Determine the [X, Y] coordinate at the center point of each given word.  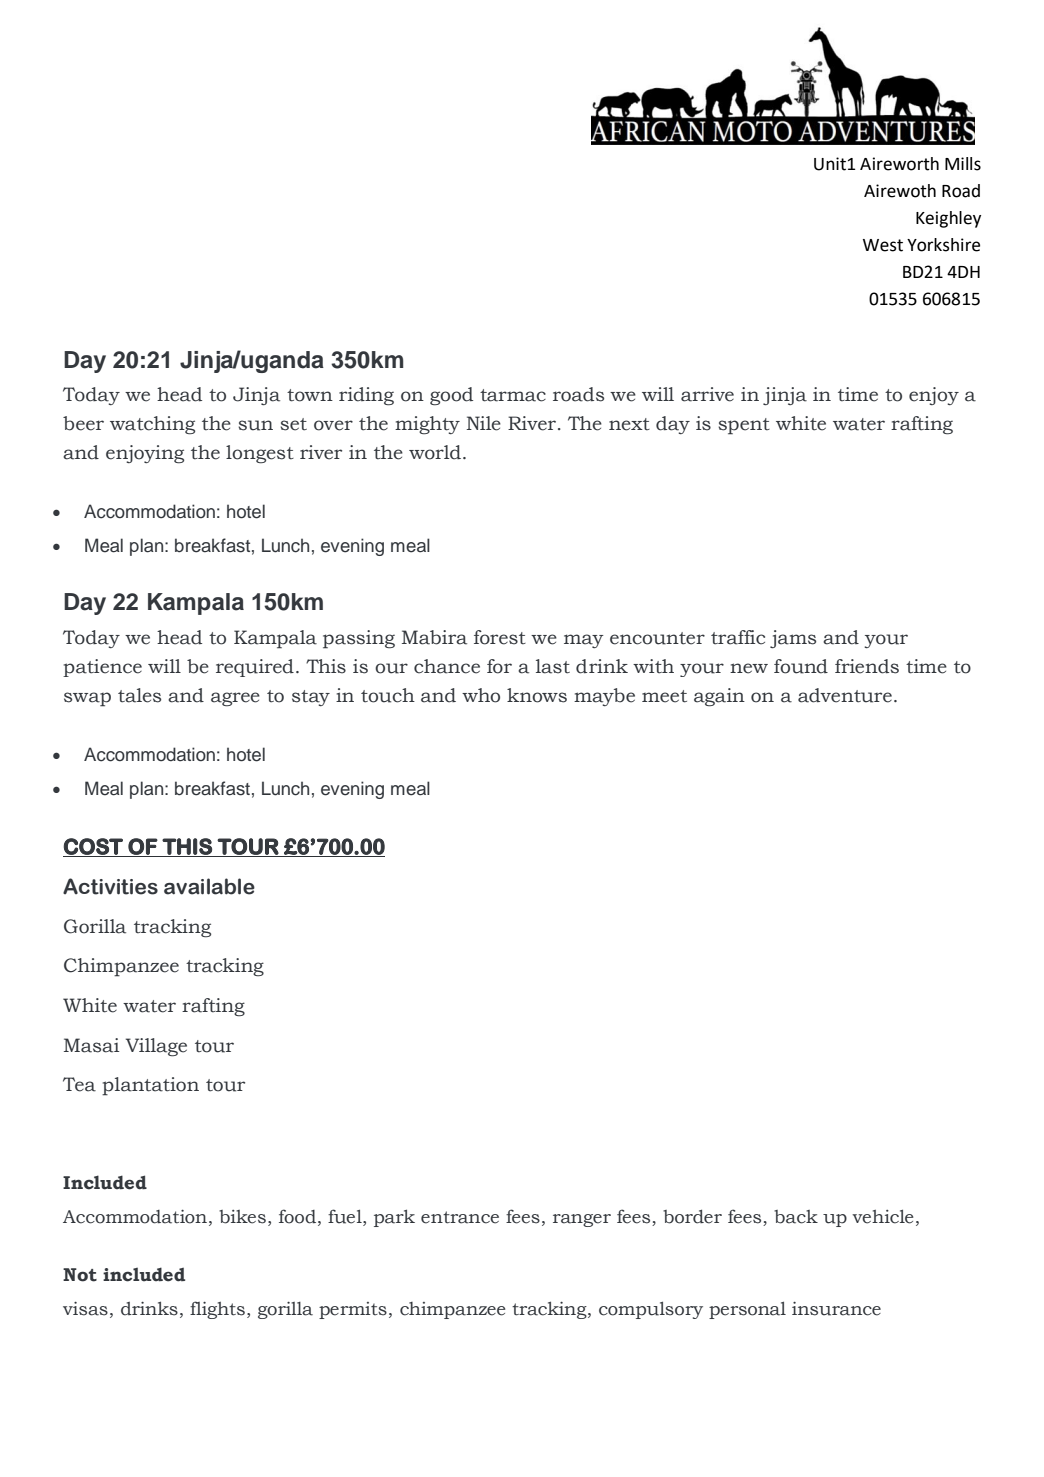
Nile [483, 423]
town [310, 395]
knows [537, 695]
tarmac [513, 395]
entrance [460, 1217]
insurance [836, 1309]
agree [235, 699]
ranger [582, 1220]
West [883, 245]
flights [217, 1310]
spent [744, 426]
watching [152, 425]
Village [156, 1047]
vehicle [883, 1216]
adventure [845, 695]
